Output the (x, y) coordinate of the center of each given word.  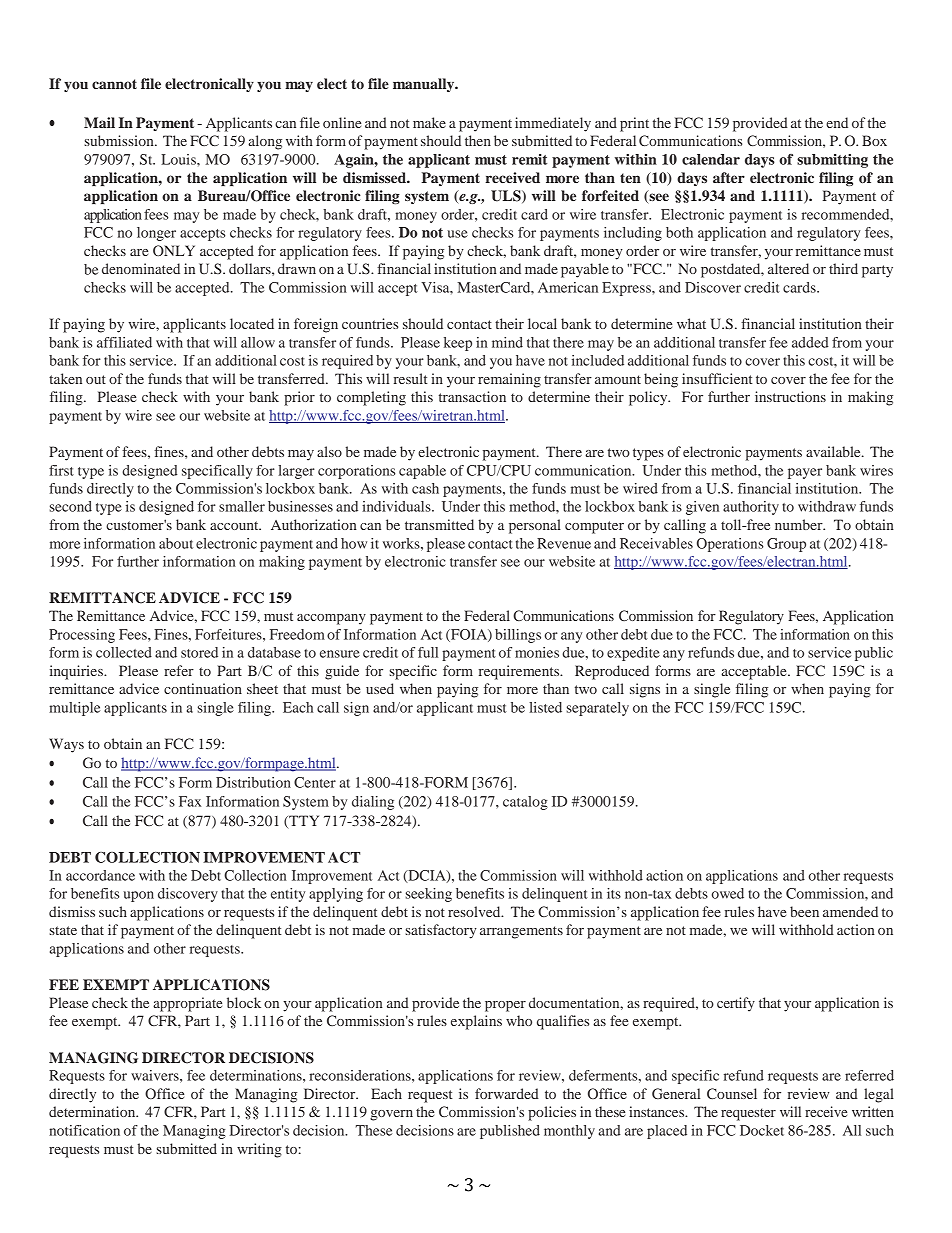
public (874, 654)
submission (120, 140)
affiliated (124, 342)
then (478, 140)
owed (728, 893)
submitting (832, 161)
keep (458, 344)
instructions (790, 396)
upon (138, 896)
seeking (428, 895)
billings (518, 636)
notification (84, 1130)
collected (124, 652)
